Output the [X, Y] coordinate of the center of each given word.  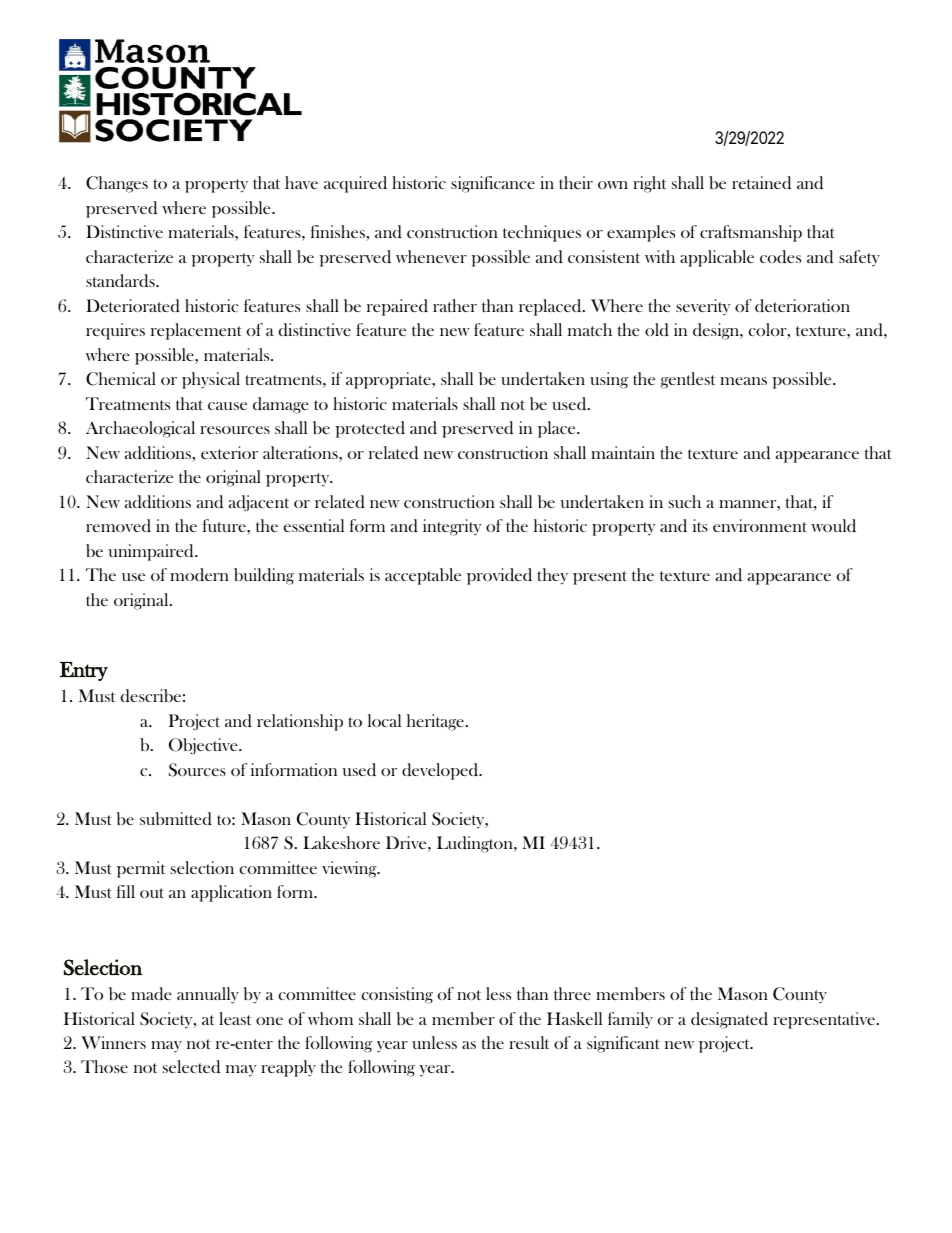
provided [499, 576]
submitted [176, 819]
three [572, 993]
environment [760, 525]
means [743, 381]
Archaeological [140, 429]
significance [493, 184]
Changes [117, 184]
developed [441, 771]
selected [191, 1067]
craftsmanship [751, 233]
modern [199, 574]
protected [370, 429]
